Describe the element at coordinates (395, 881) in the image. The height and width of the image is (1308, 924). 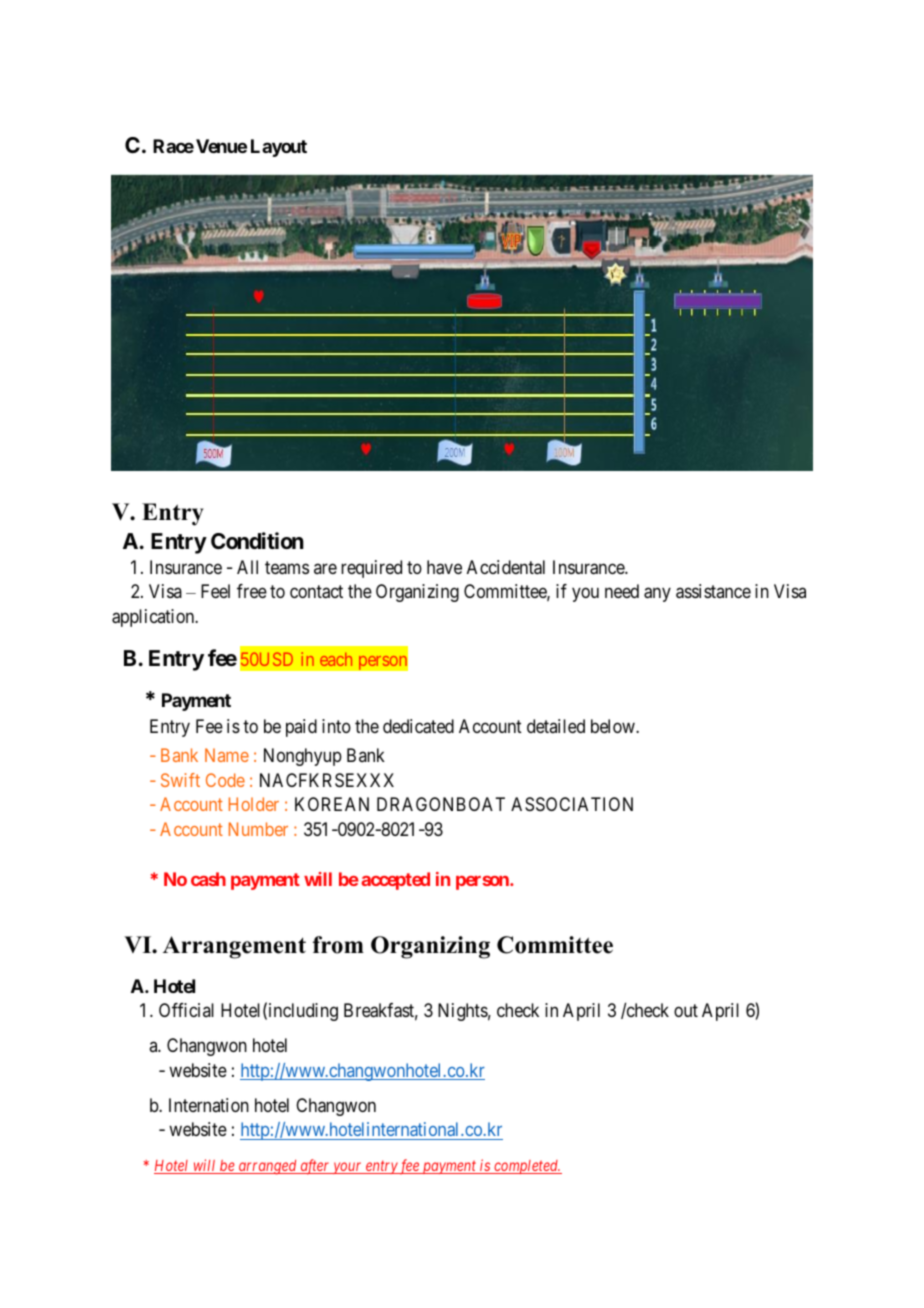
I see `accepted` at that location.
